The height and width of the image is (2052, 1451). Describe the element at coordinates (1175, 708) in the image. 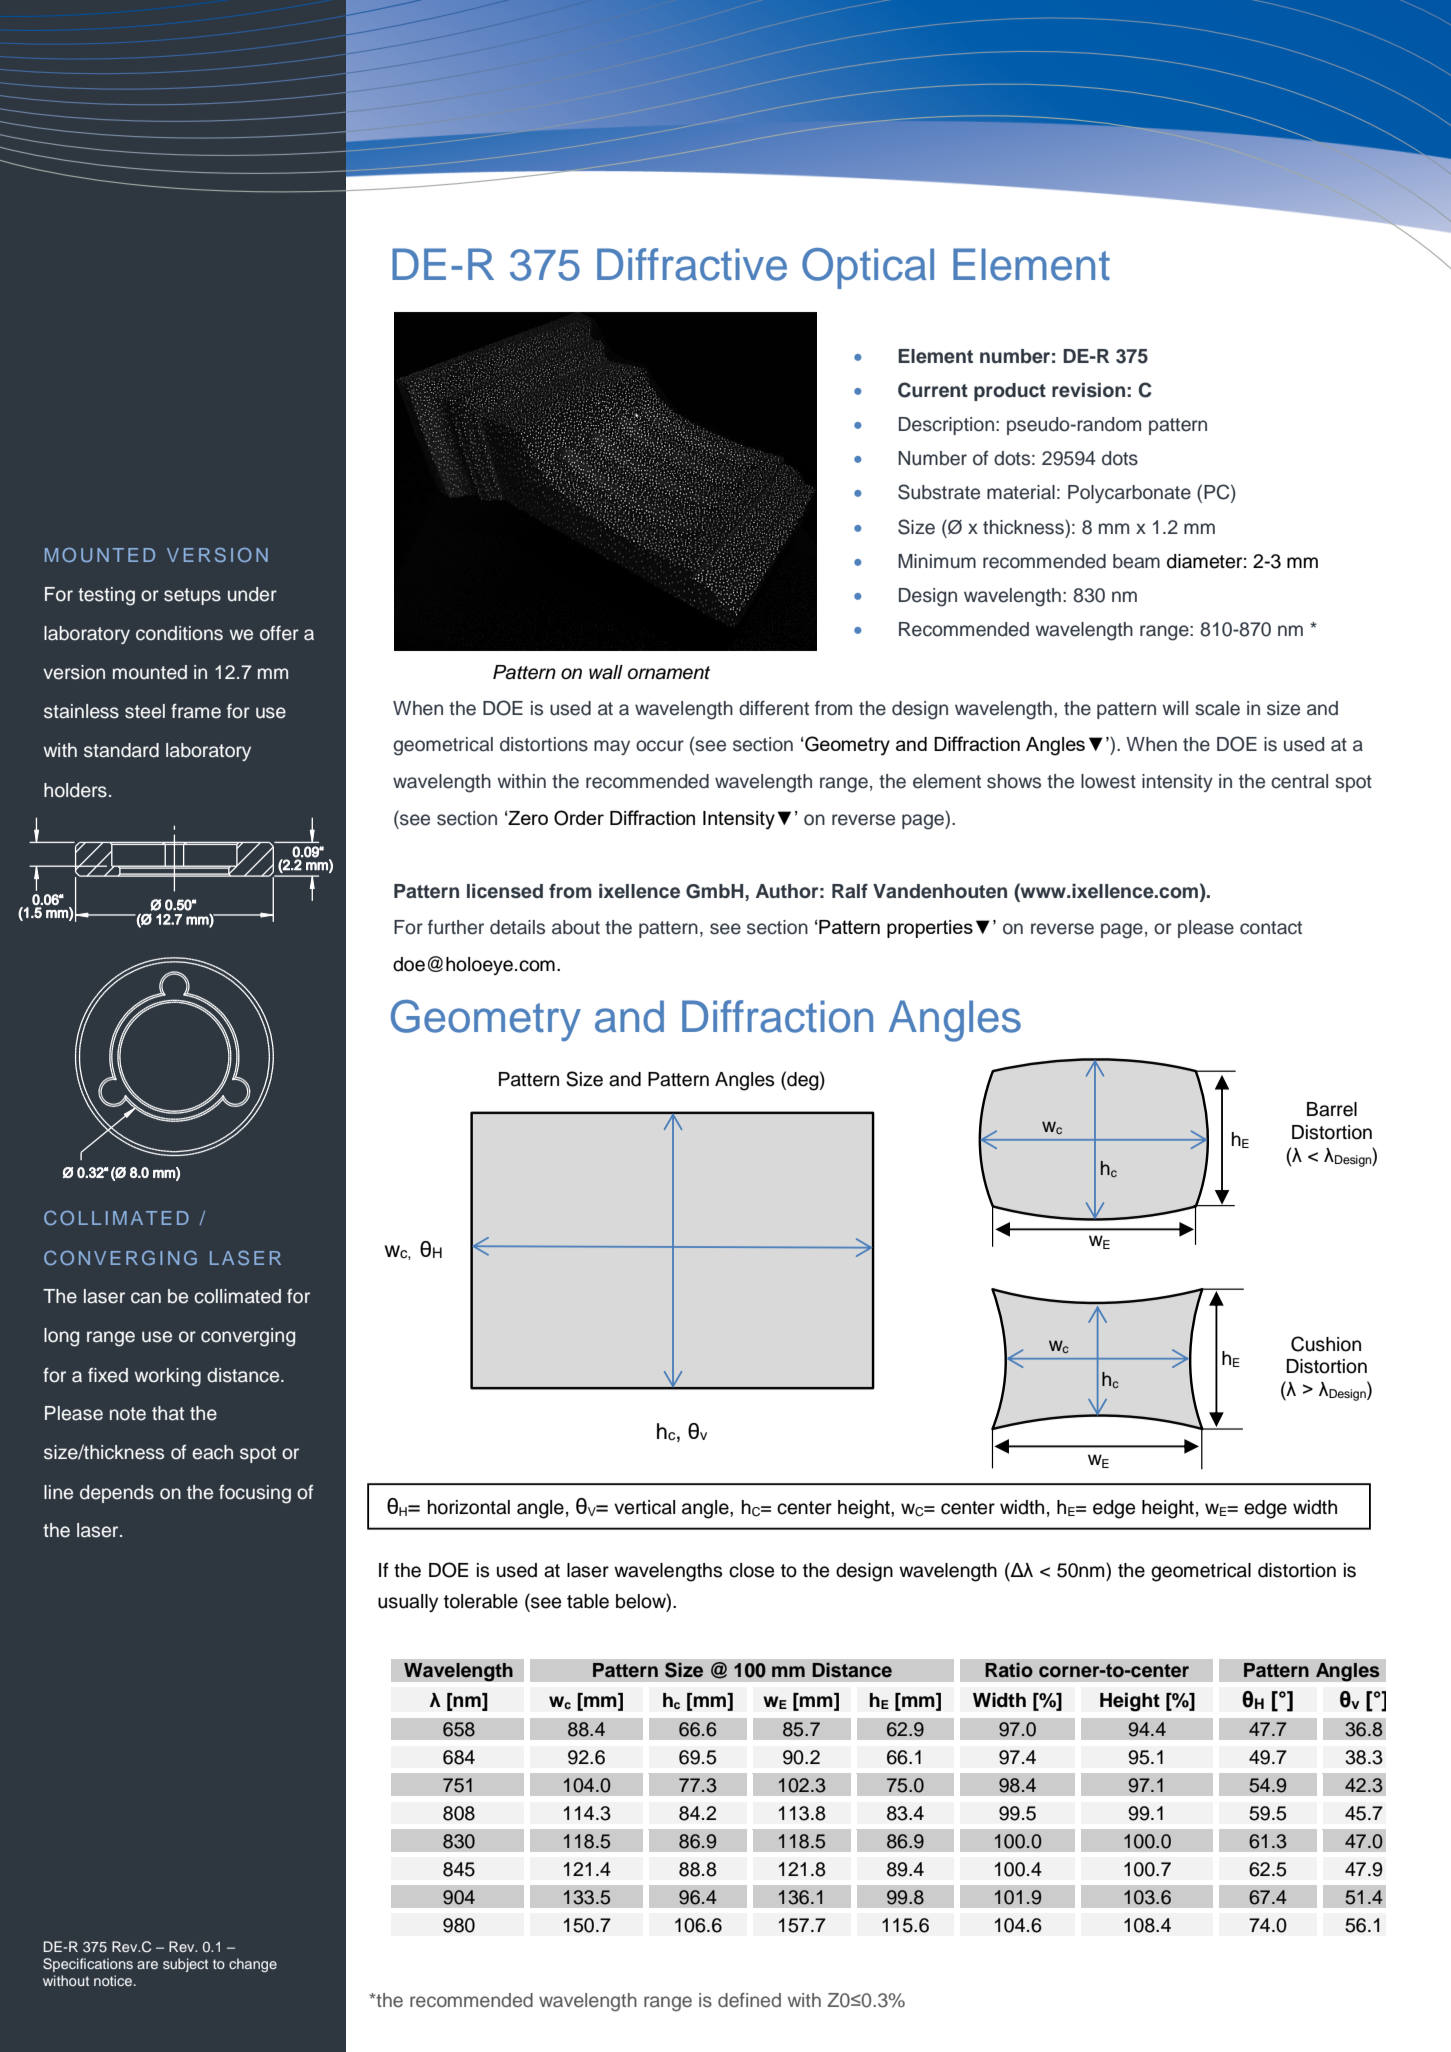

I see `will` at that location.
